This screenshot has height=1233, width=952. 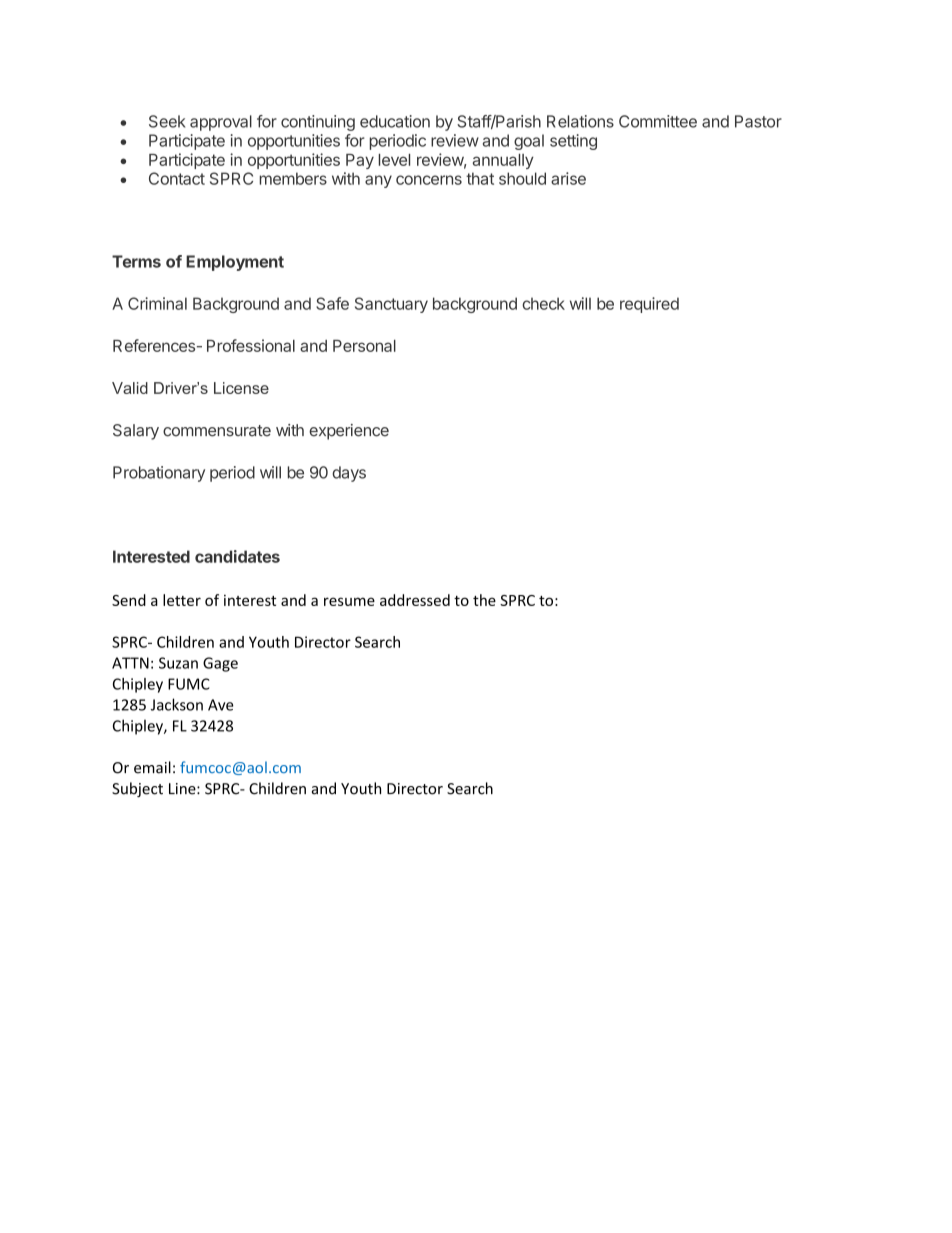 I want to click on level, so click(x=394, y=160).
